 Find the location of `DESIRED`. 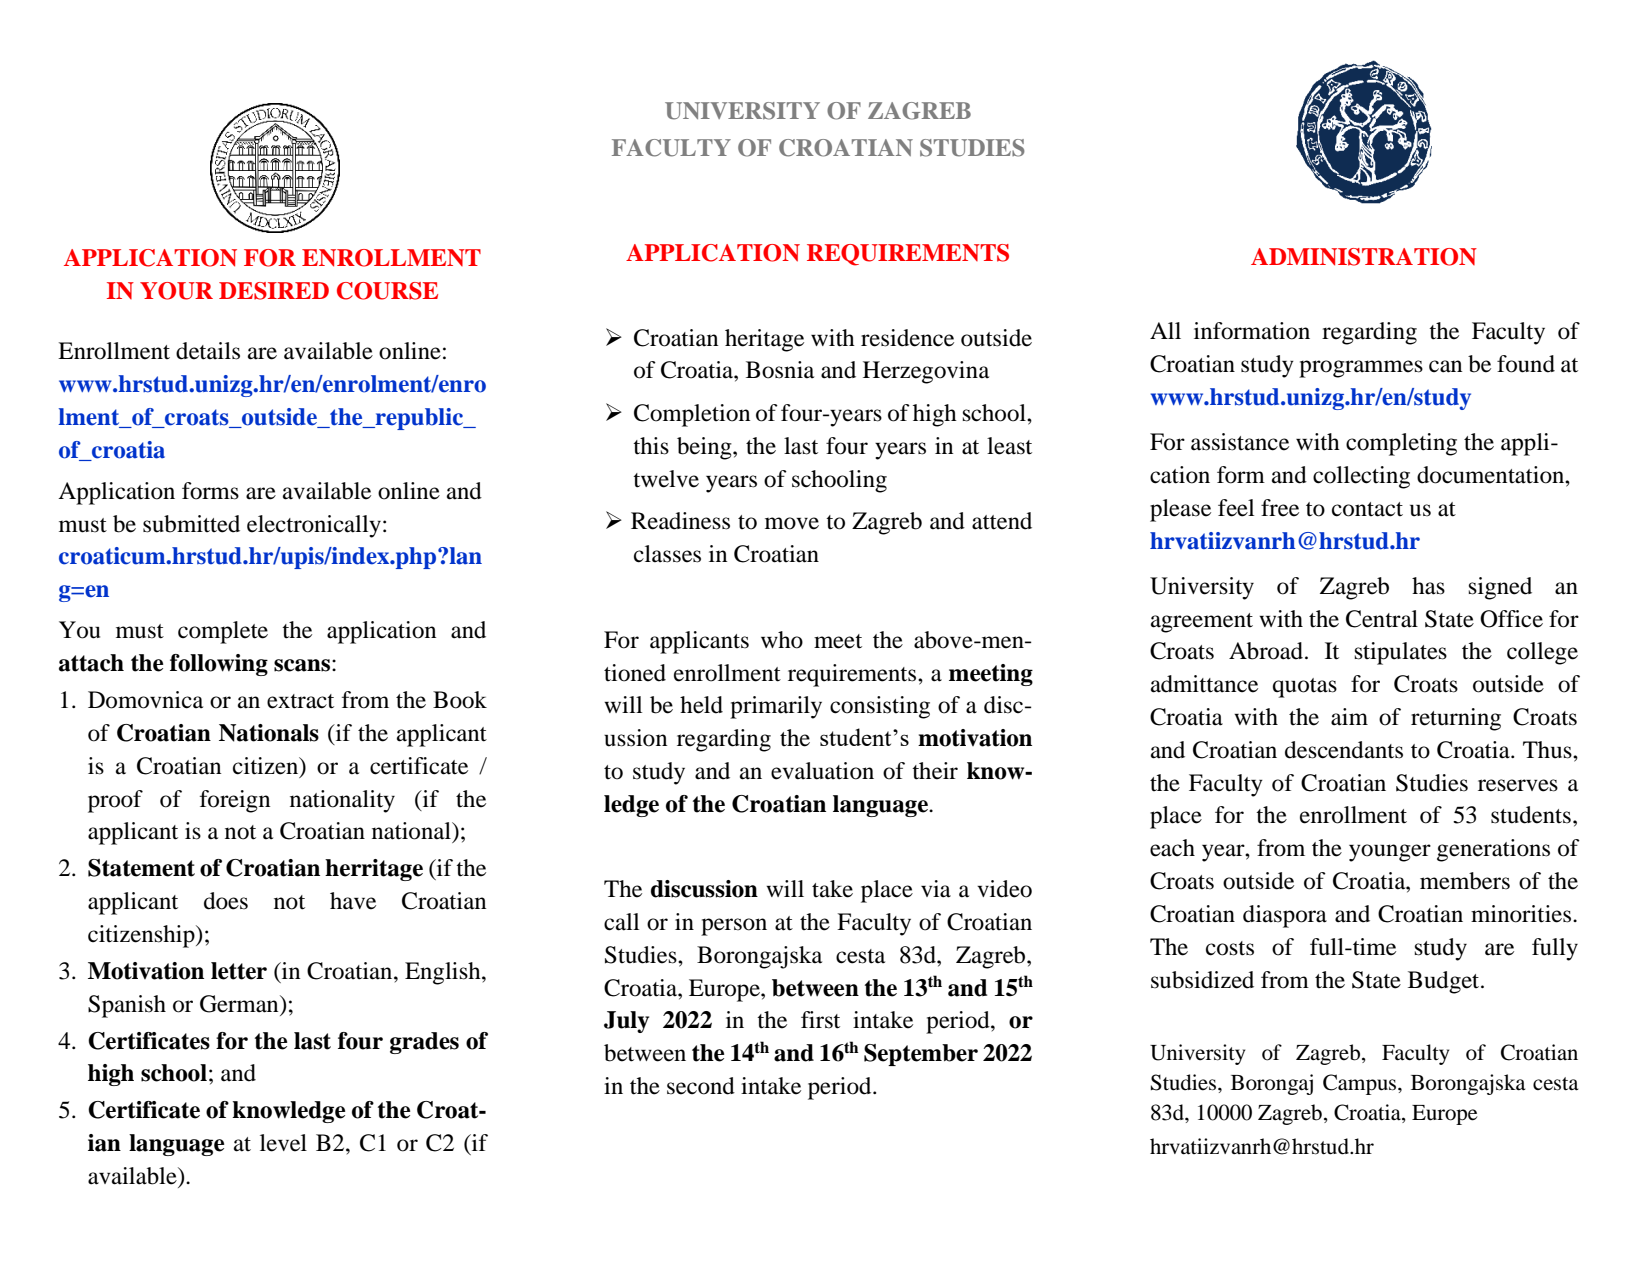

DESIRED is located at coordinates (274, 291).
